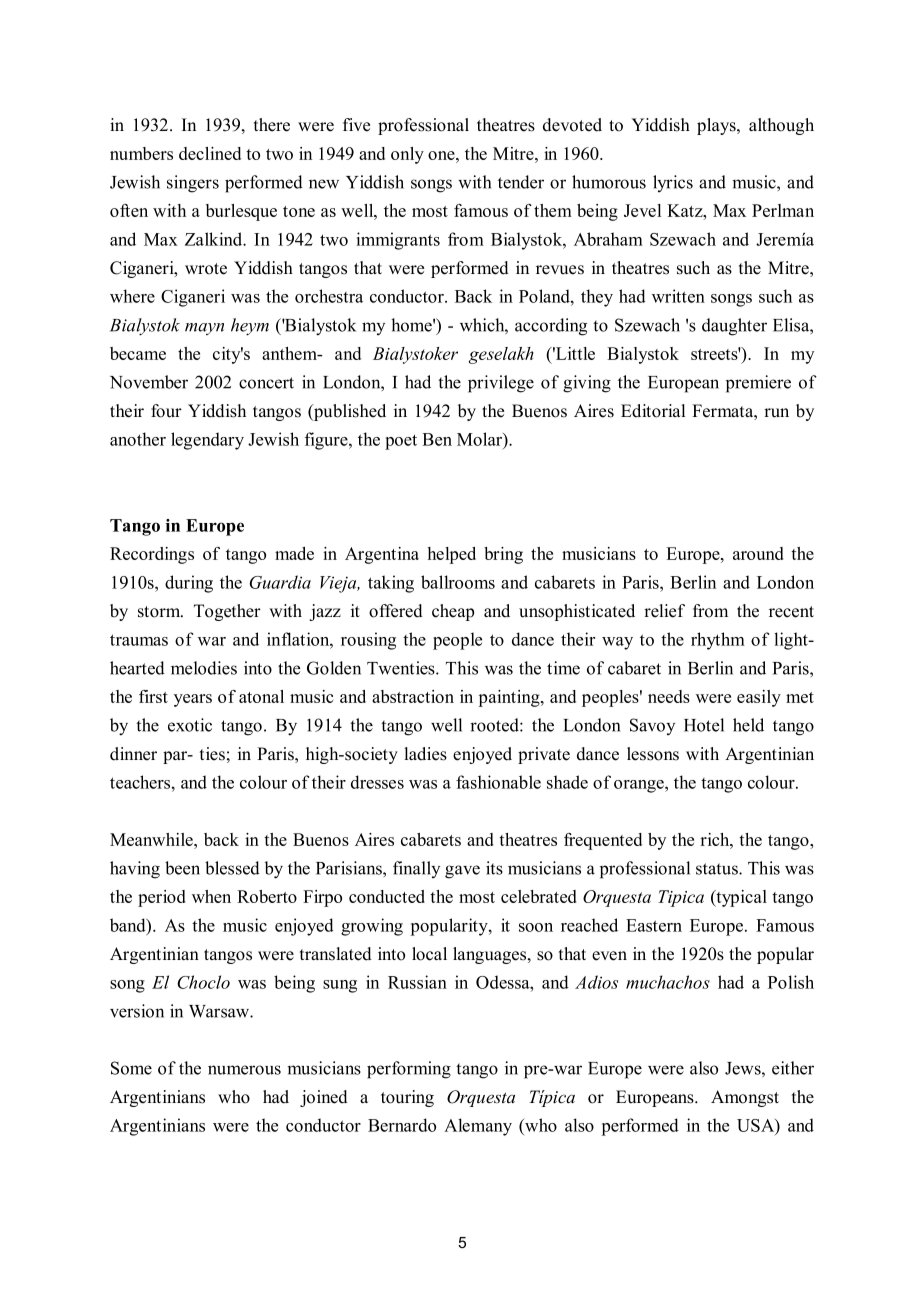 The width and height of the document is (924, 1308). What do you see at coordinates (244, 1070) in the document?
I see `numerous` at bounding box center [244, 1070].
